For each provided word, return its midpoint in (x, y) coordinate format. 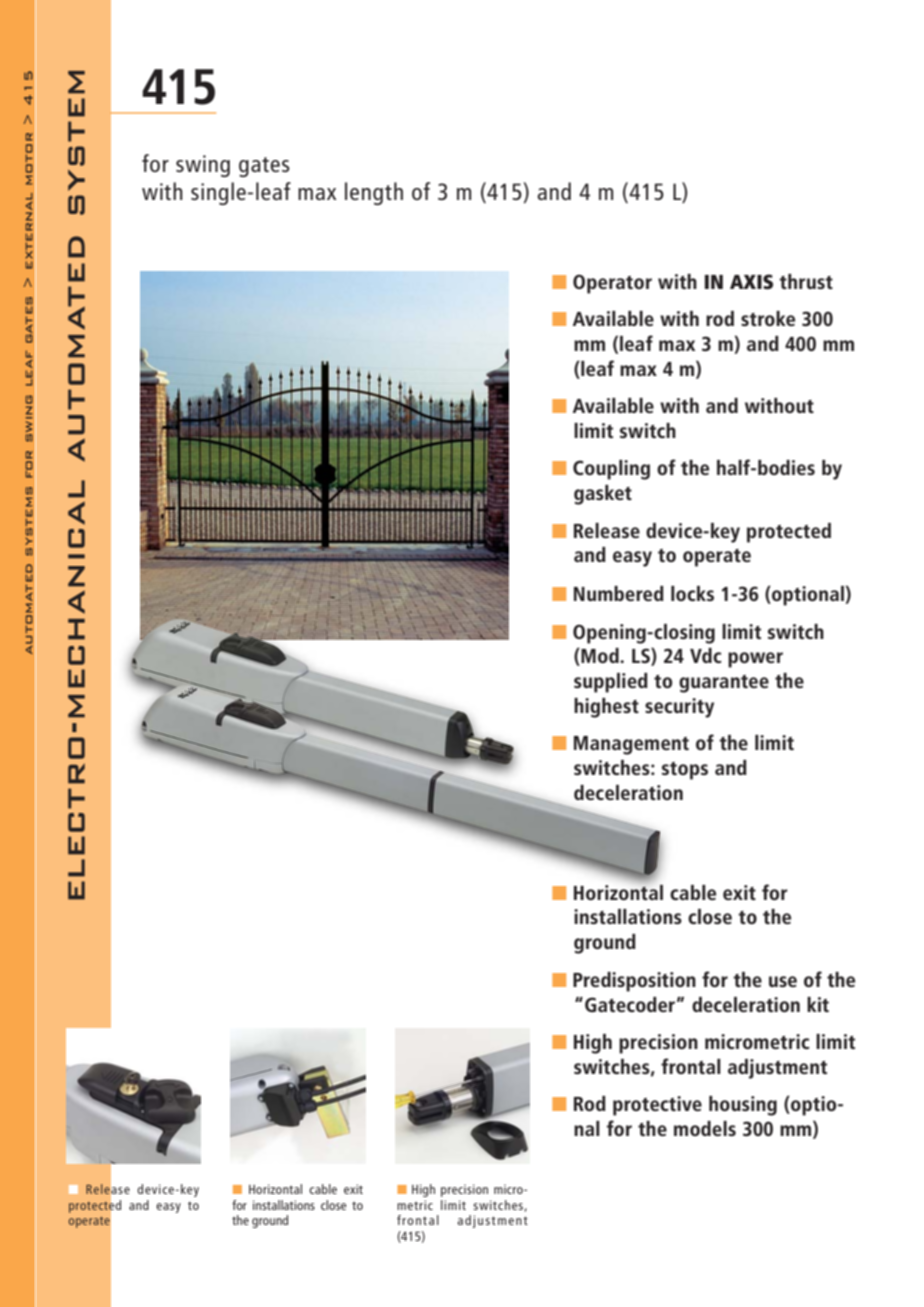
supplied (611, 683)
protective (657, 1106)
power (755, 660)
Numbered (619, 593)
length (374, 193)
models (705, 1128)
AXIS (751, 282)
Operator (612, 284)
